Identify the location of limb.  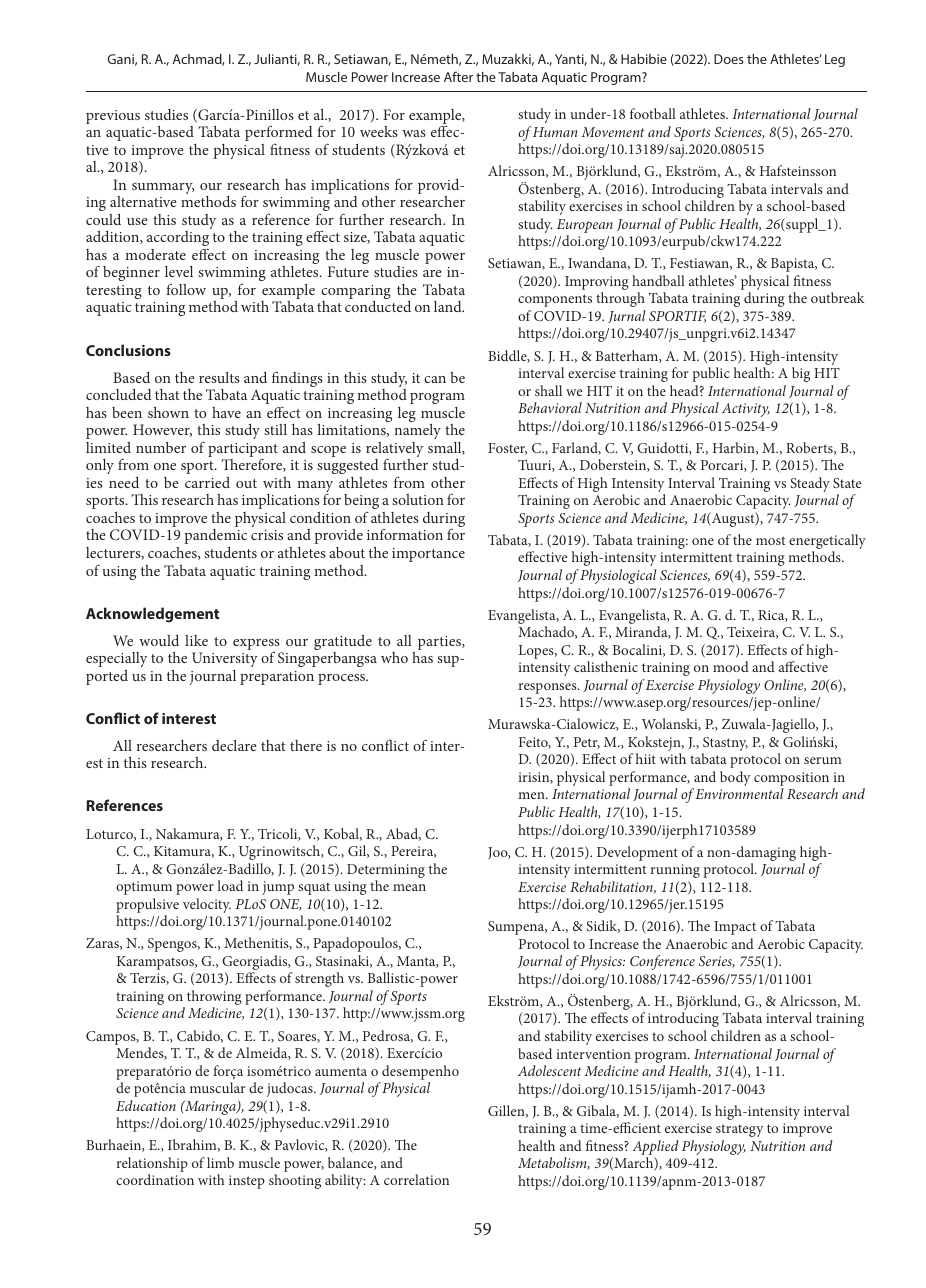
(220, 1162).
